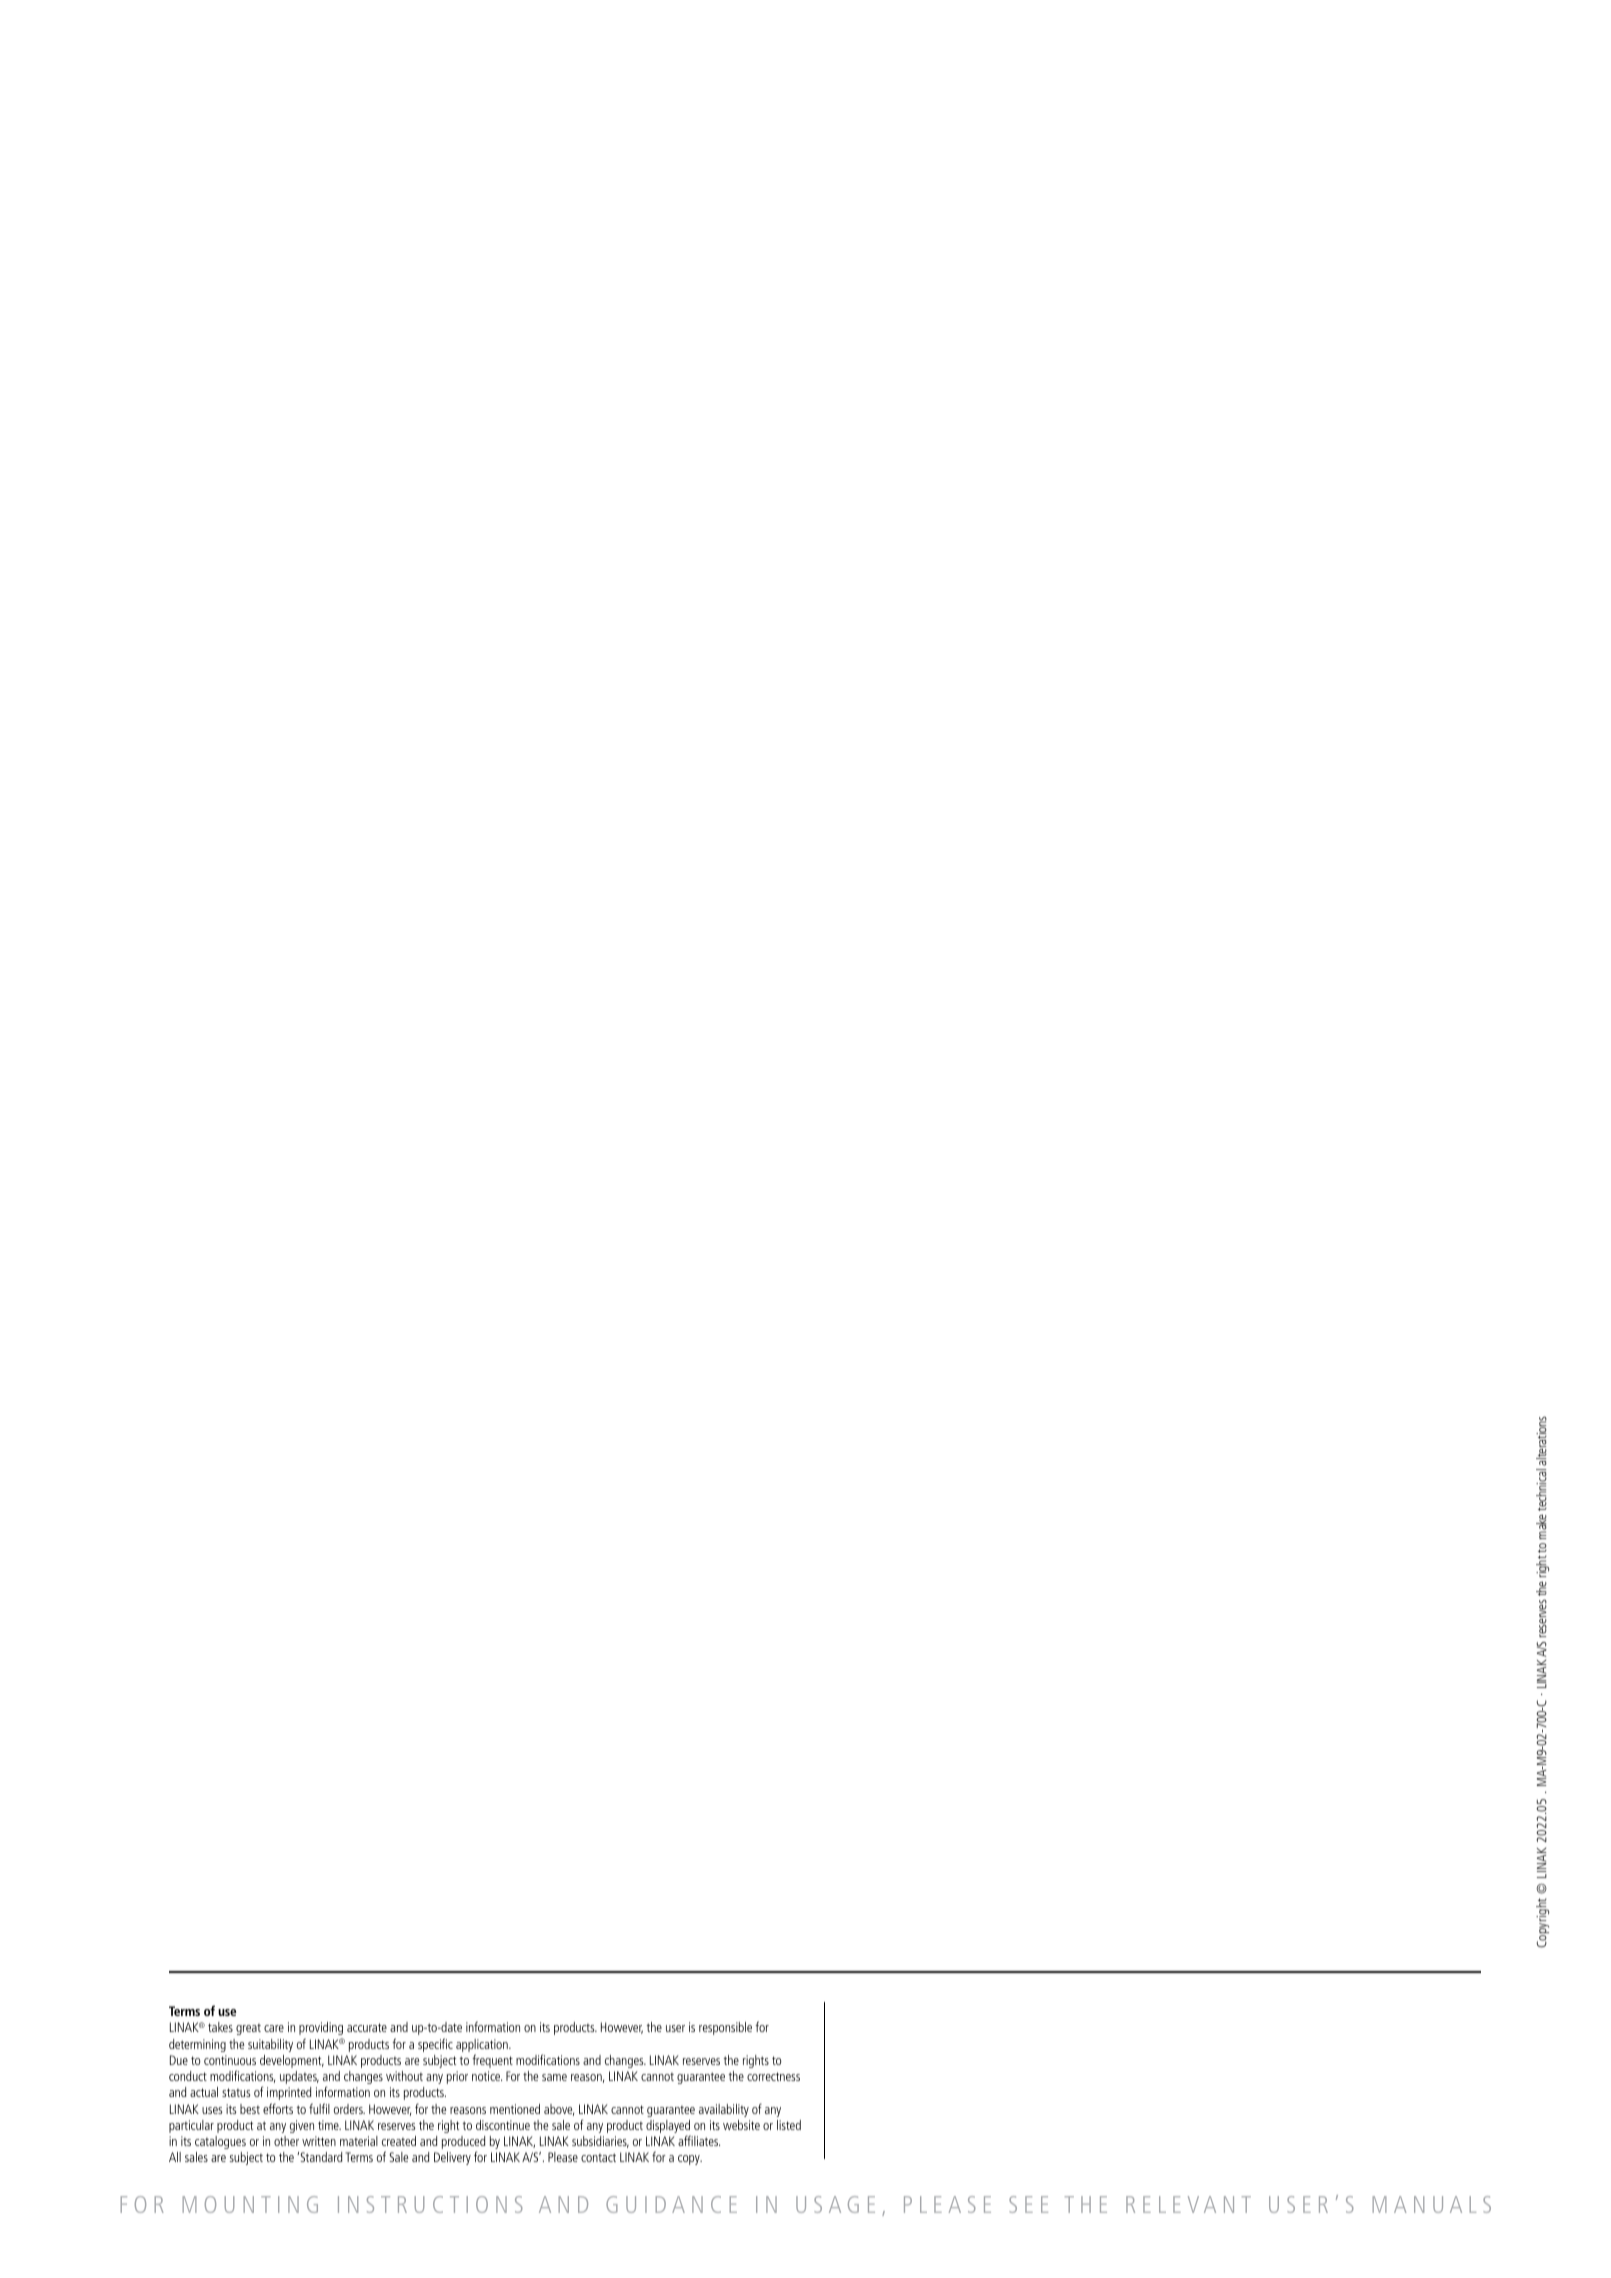 The height and width of the screenshot is (2278, 1611). What do you see at coordinates (321, 2028) in the screenshot?
I see `providing` at bounding box center [321, 2028].
